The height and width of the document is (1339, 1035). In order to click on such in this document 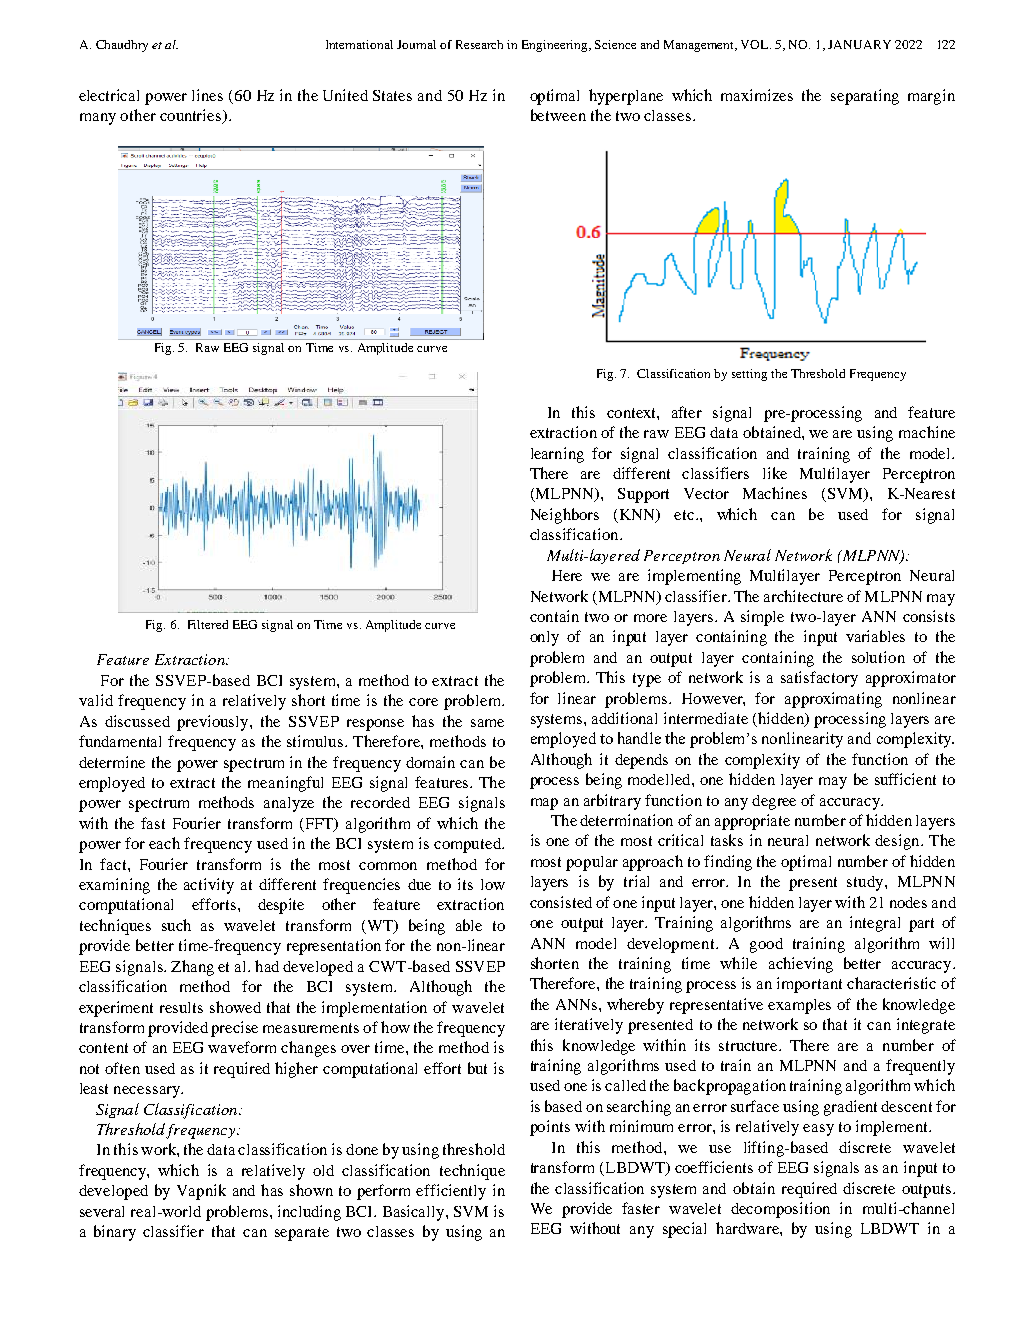, I will do `click(176, 925)`.
